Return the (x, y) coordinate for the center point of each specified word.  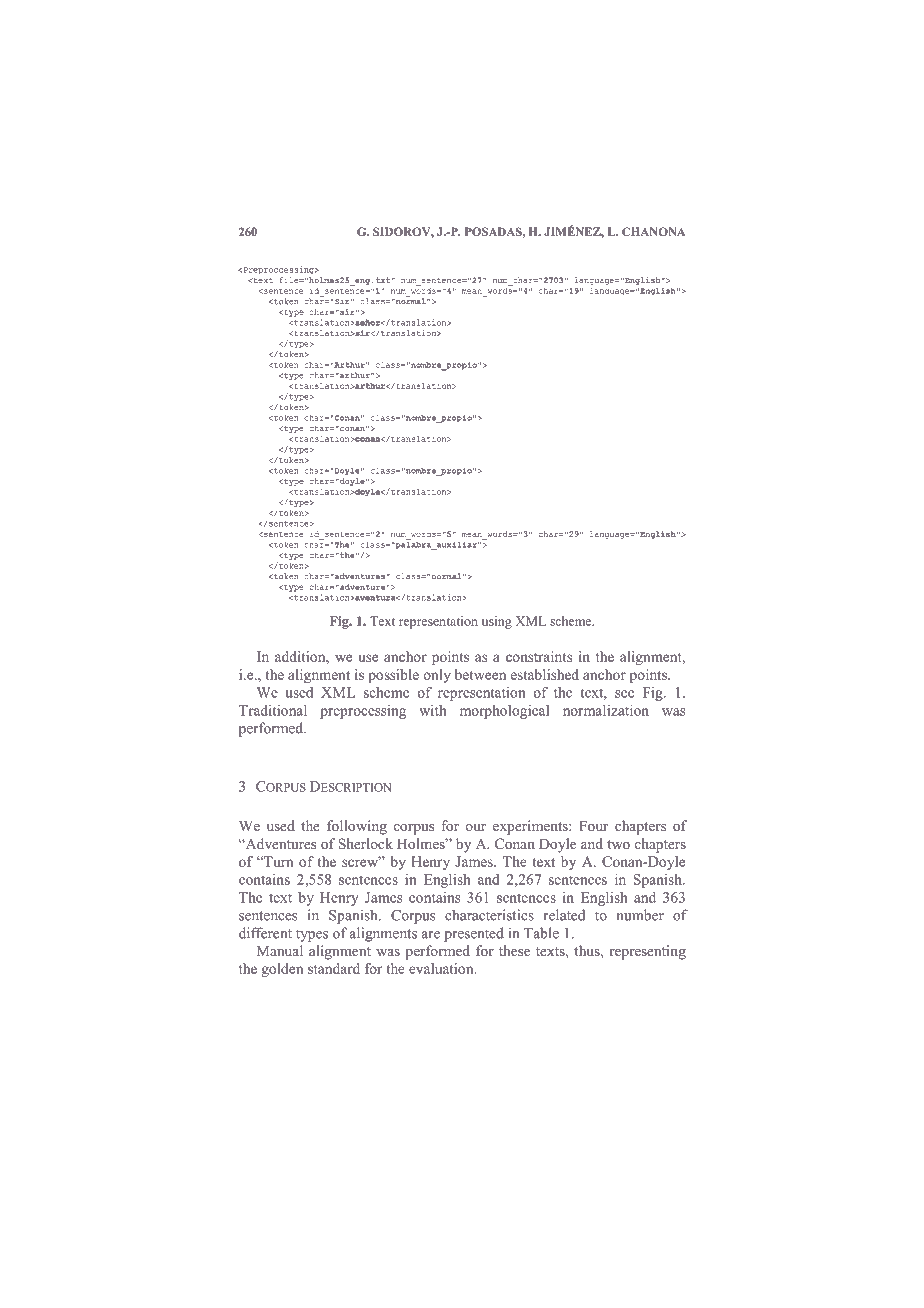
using (497, 622)
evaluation (442, 968)
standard (334, 968)
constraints (539, 656)
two (618, 844)
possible (393, 676)
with (432, 710)
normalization (606, 710)
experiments (531, 827)
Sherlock (365, 844)
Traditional (273, 710)
